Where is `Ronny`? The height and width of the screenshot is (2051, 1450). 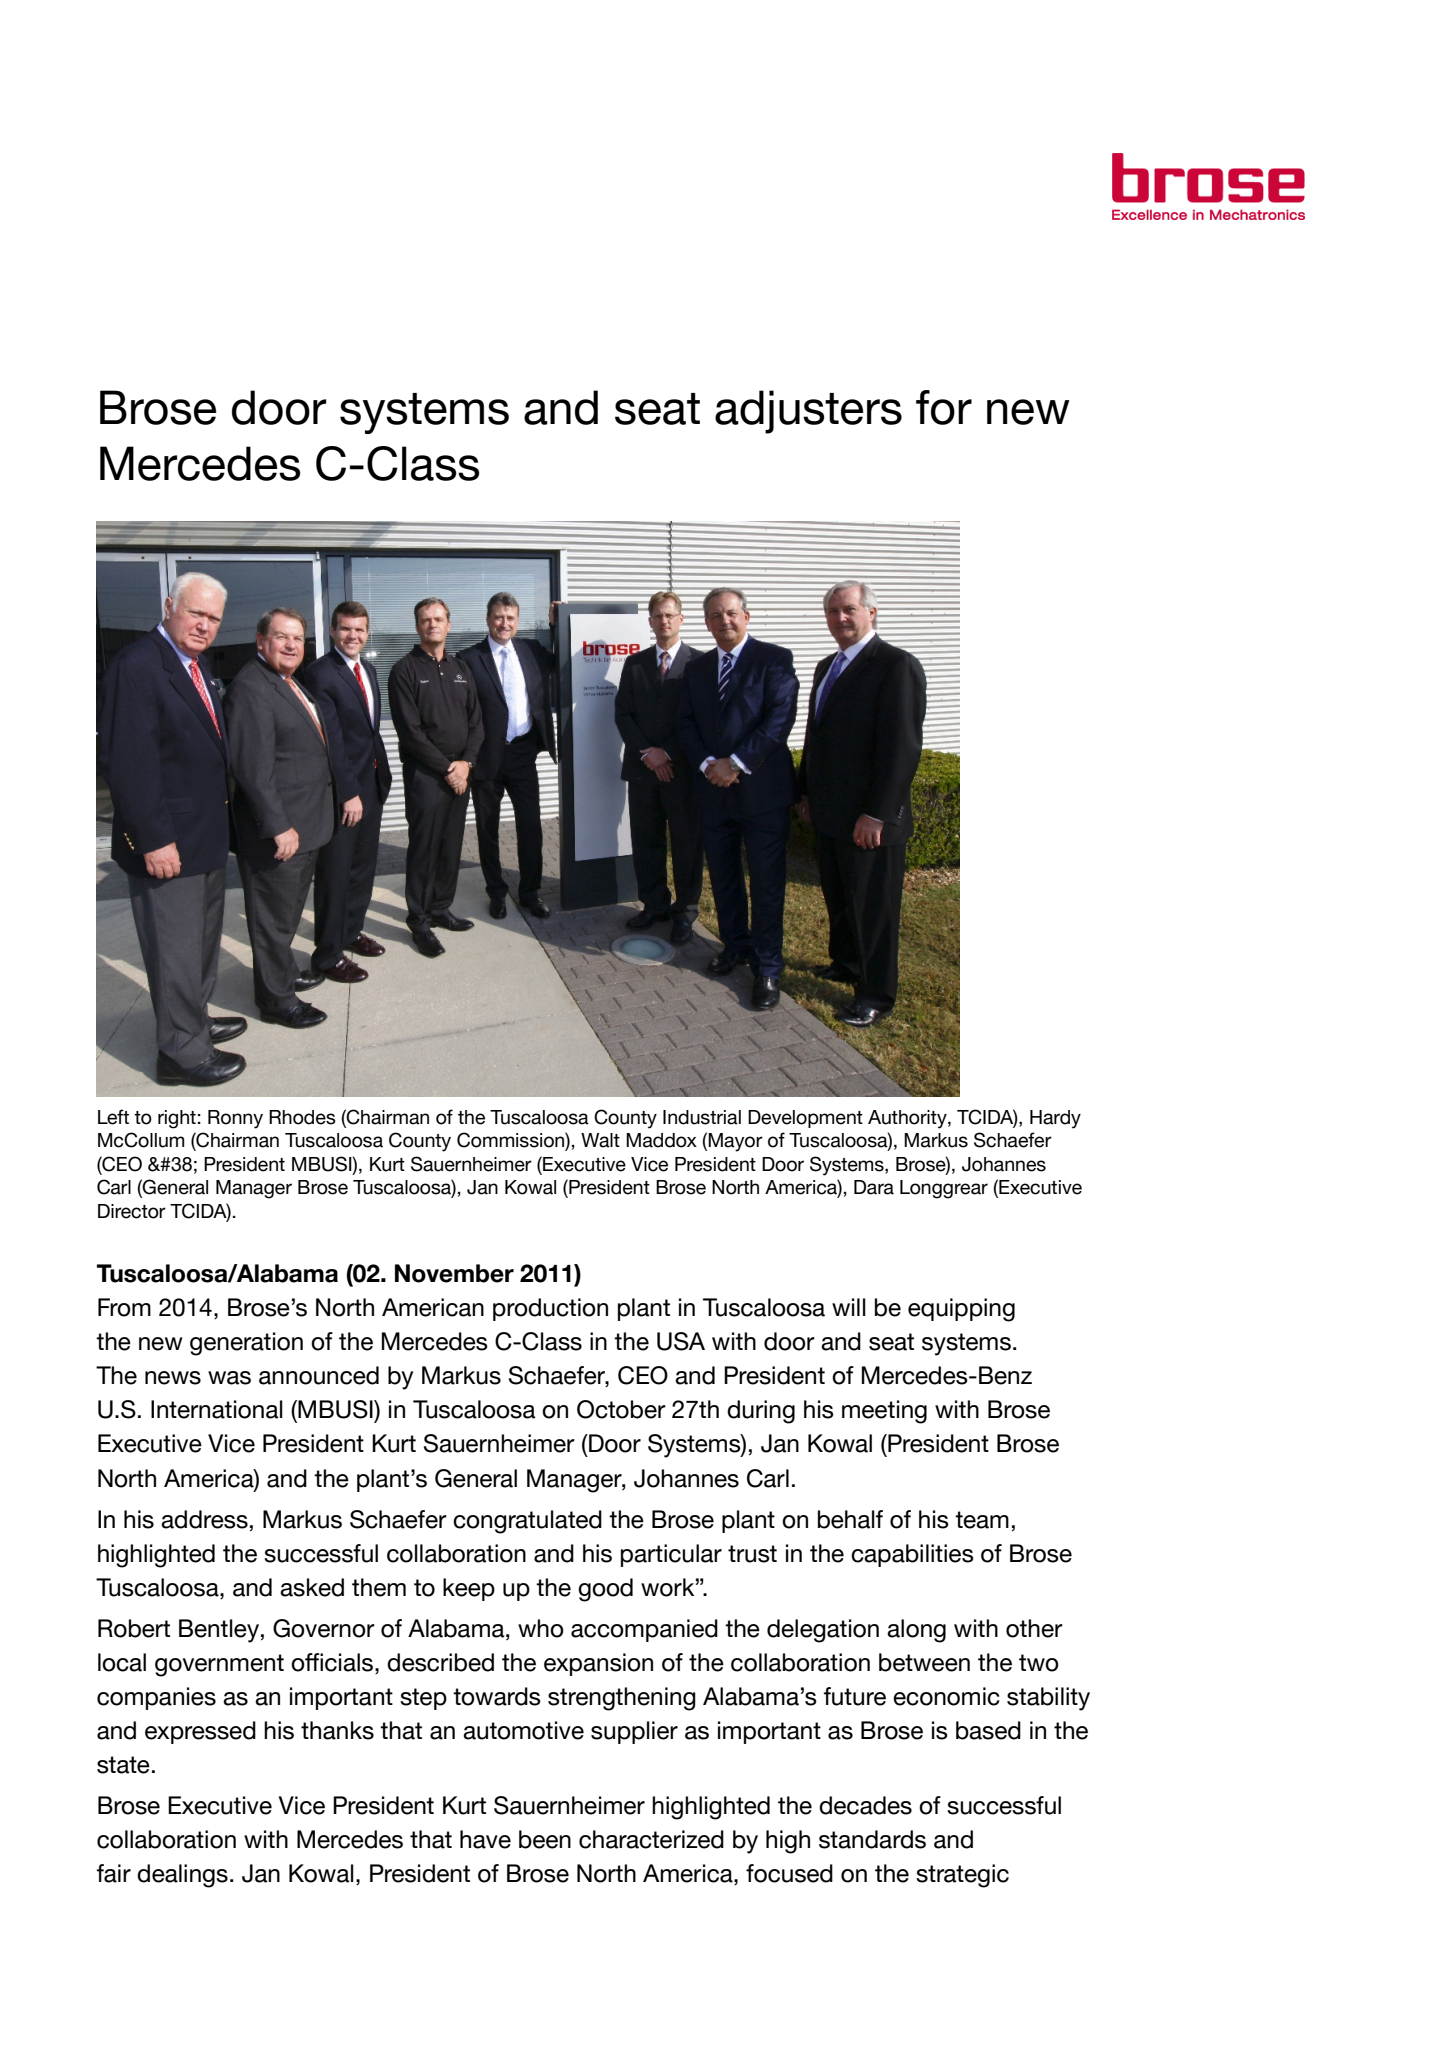 Ronny is located at coordinates (235, 1119).
